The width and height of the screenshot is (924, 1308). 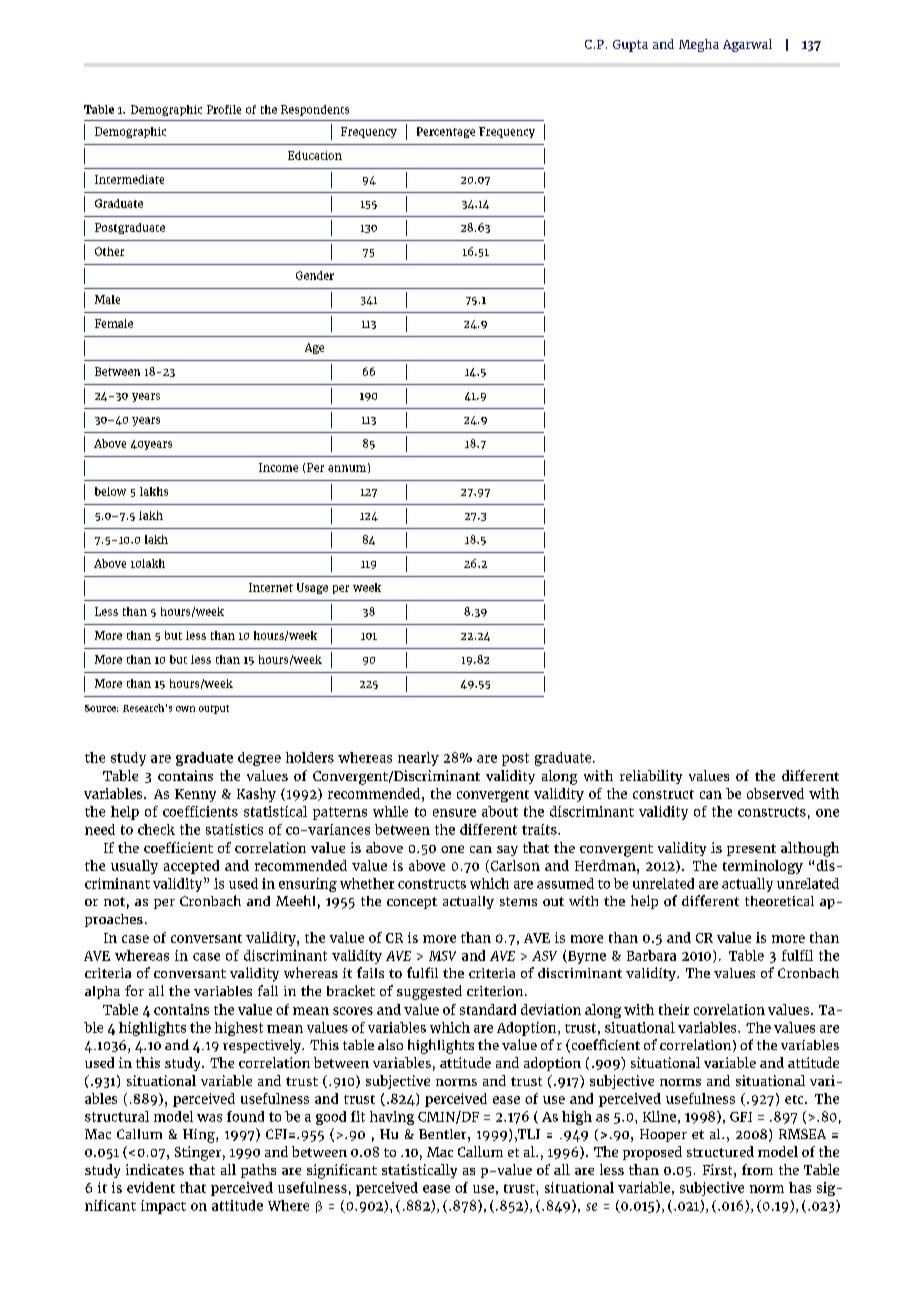 What do you see at coordinates (224, 109) in the screenshot?
I see `Profile` at bounding box center [224, 109].
